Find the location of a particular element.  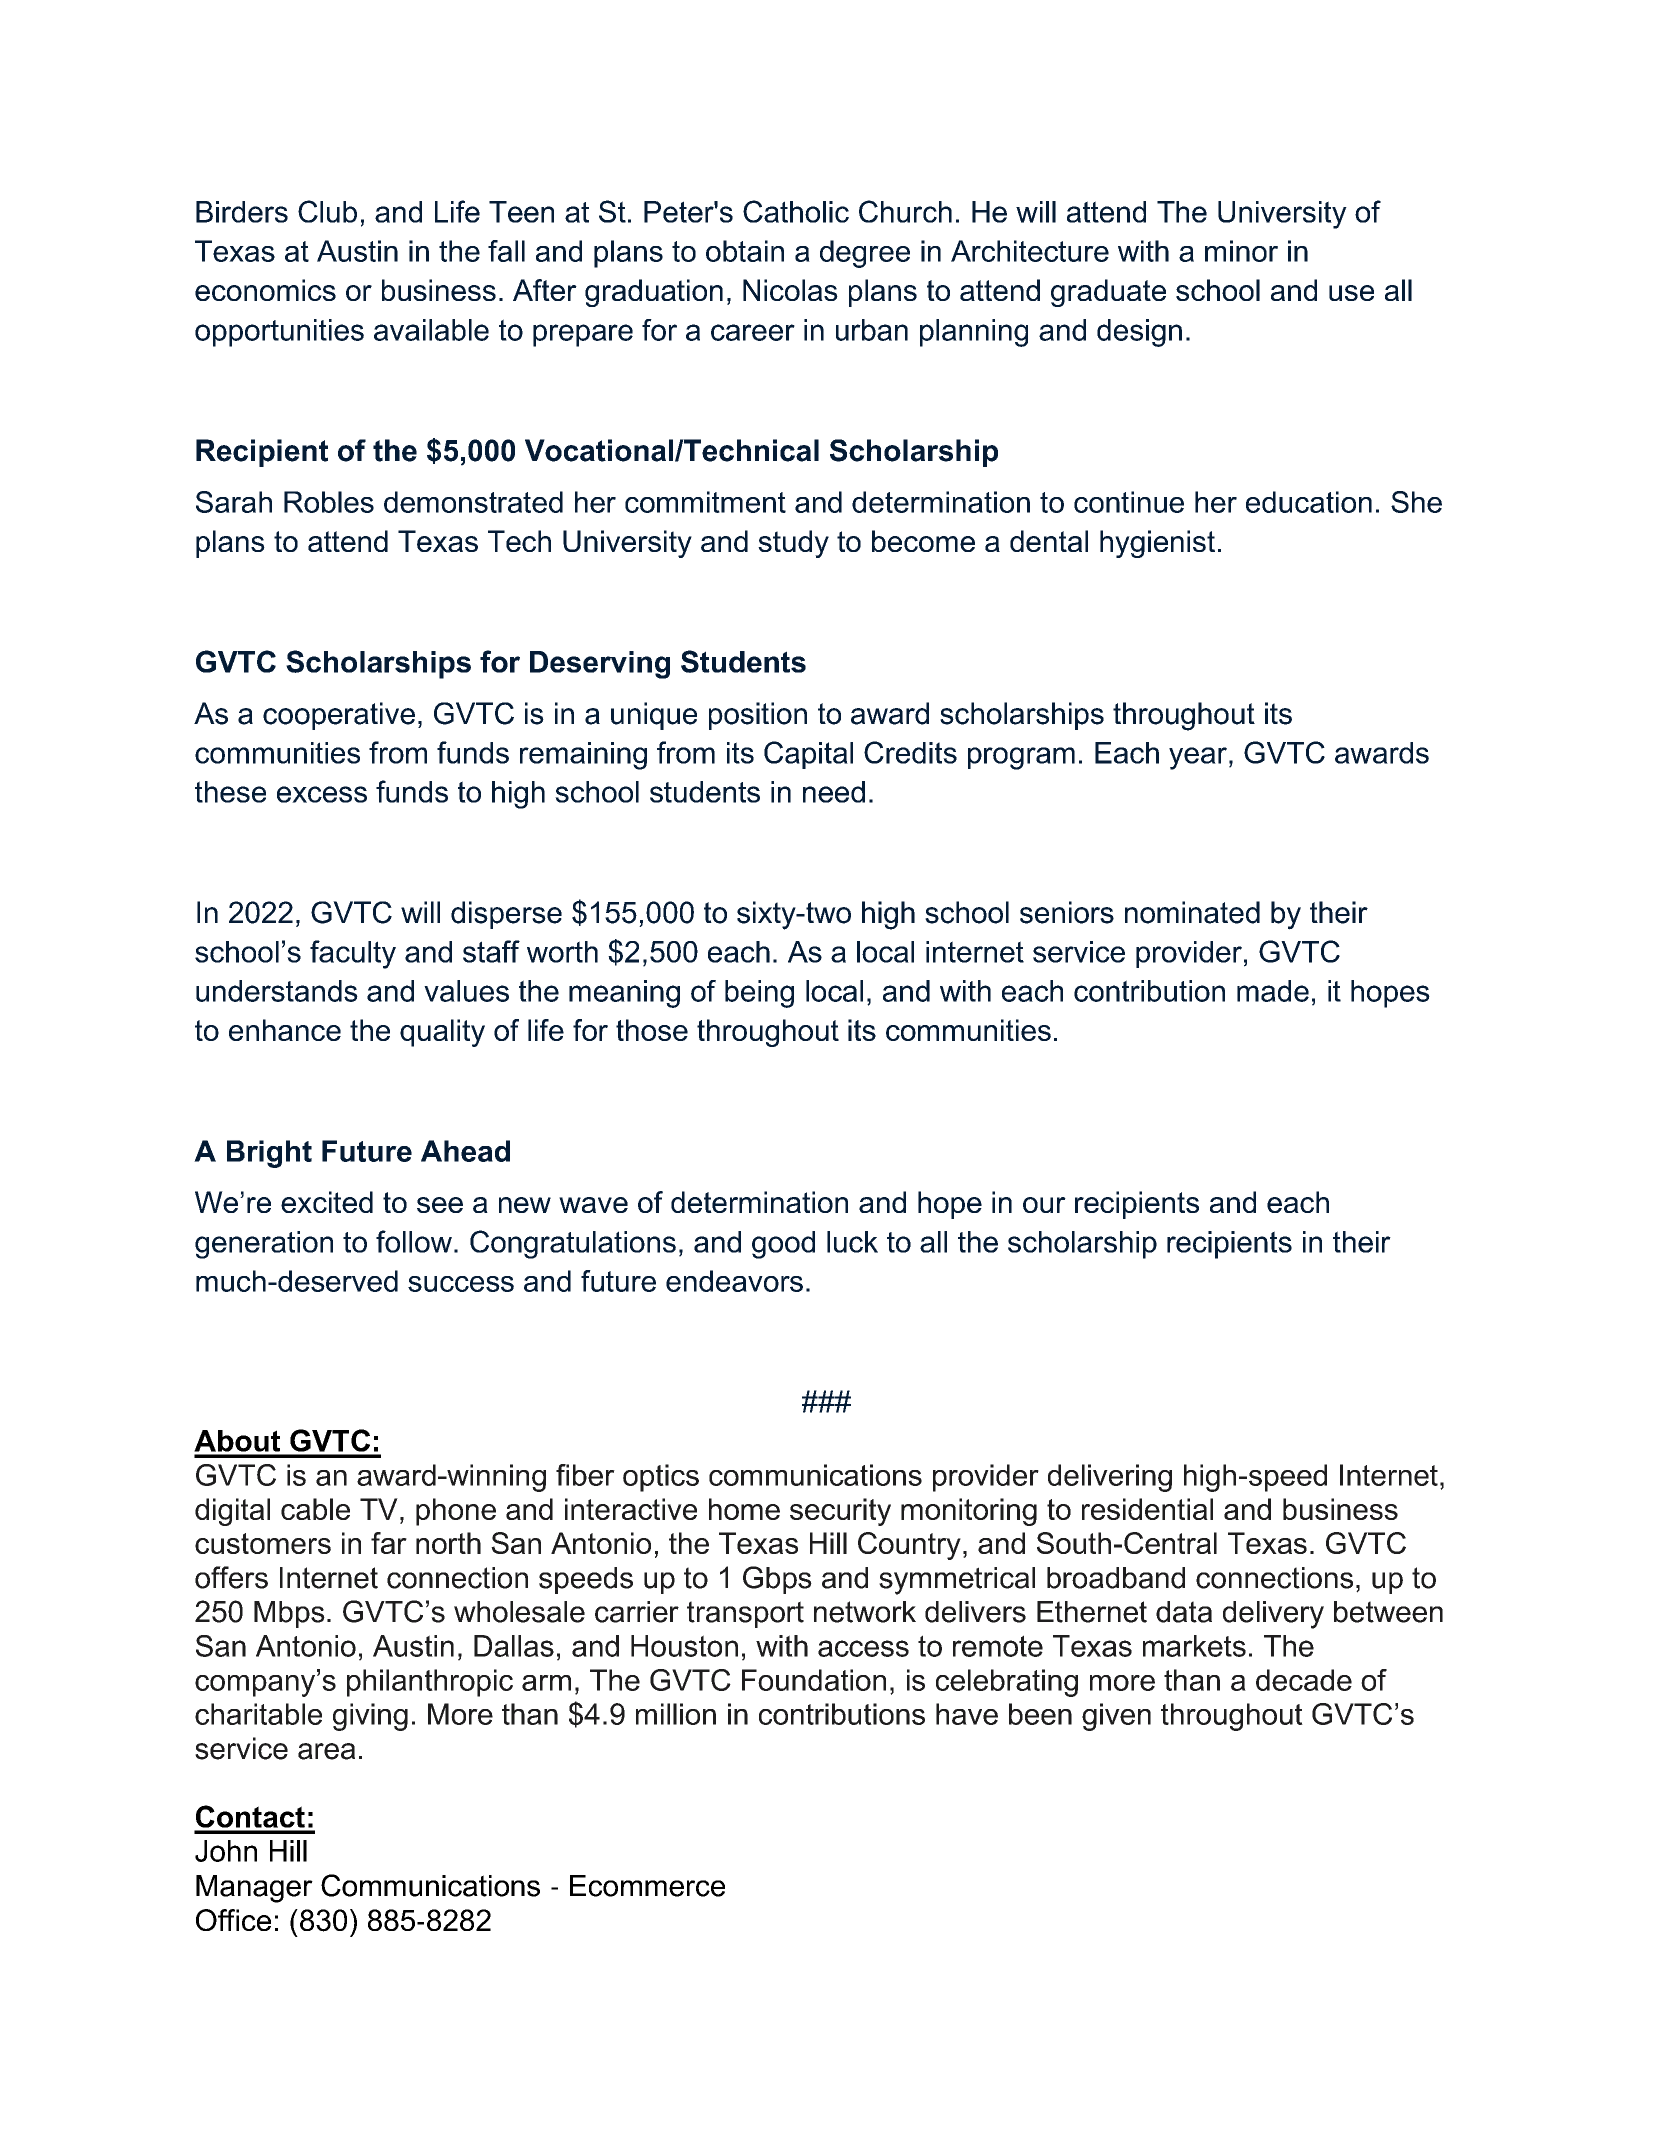

given is located at coordinates (1116, 1717).
